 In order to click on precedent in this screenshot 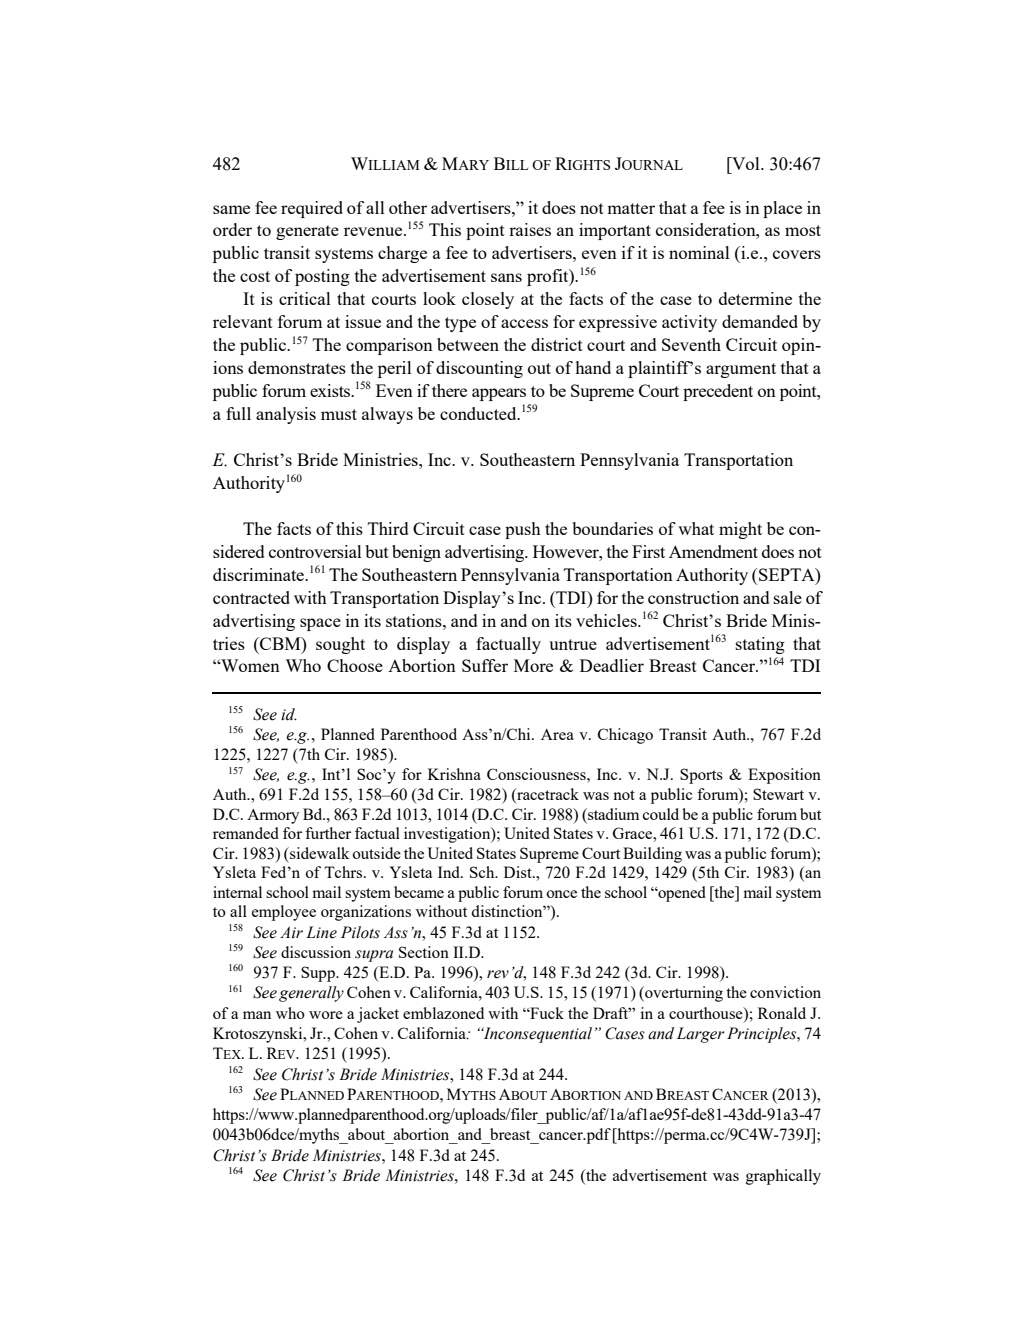, I will do `click(718, 392)`.
